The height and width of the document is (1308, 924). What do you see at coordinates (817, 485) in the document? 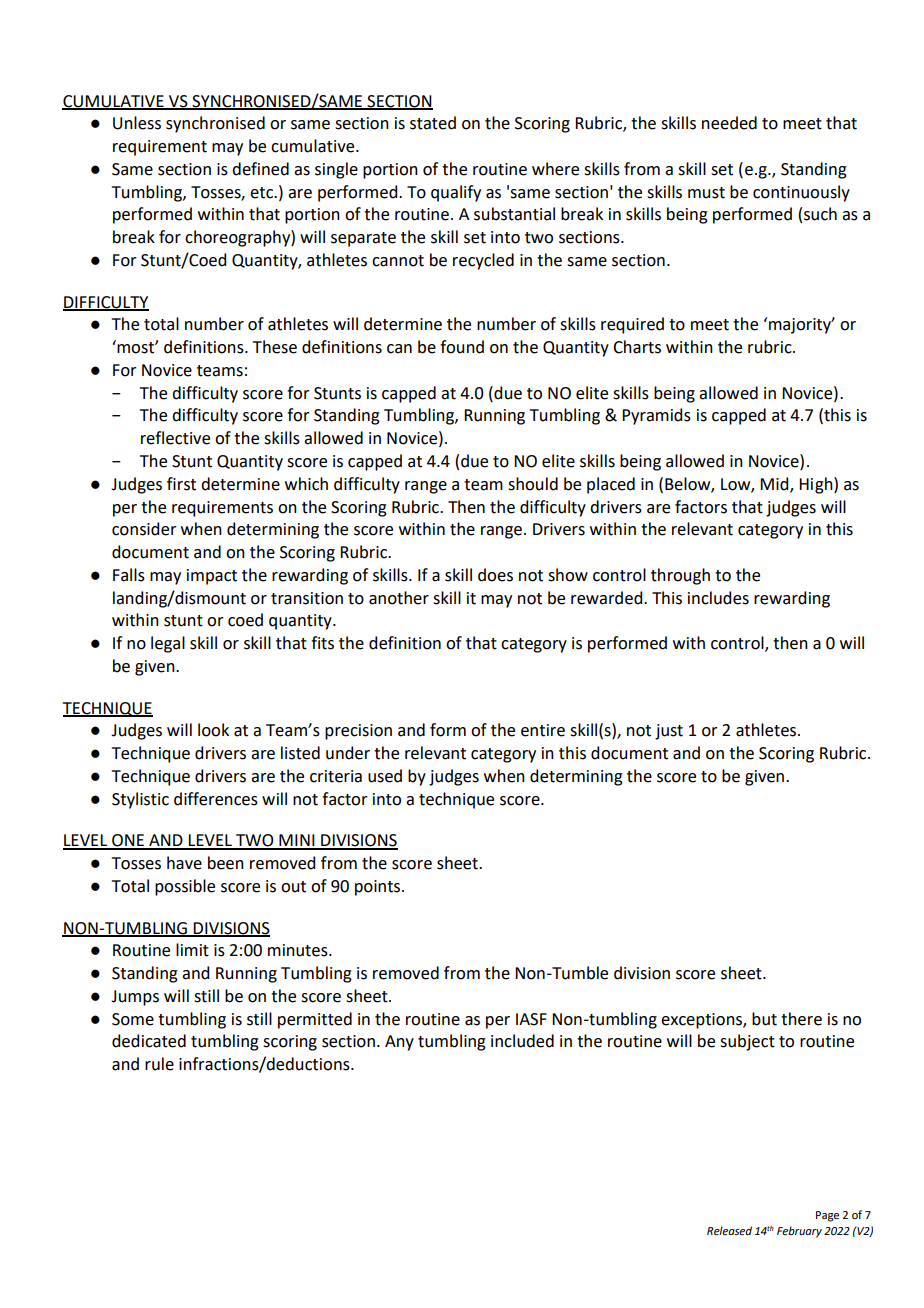
I see `High` at bounding box center [817, 485].
